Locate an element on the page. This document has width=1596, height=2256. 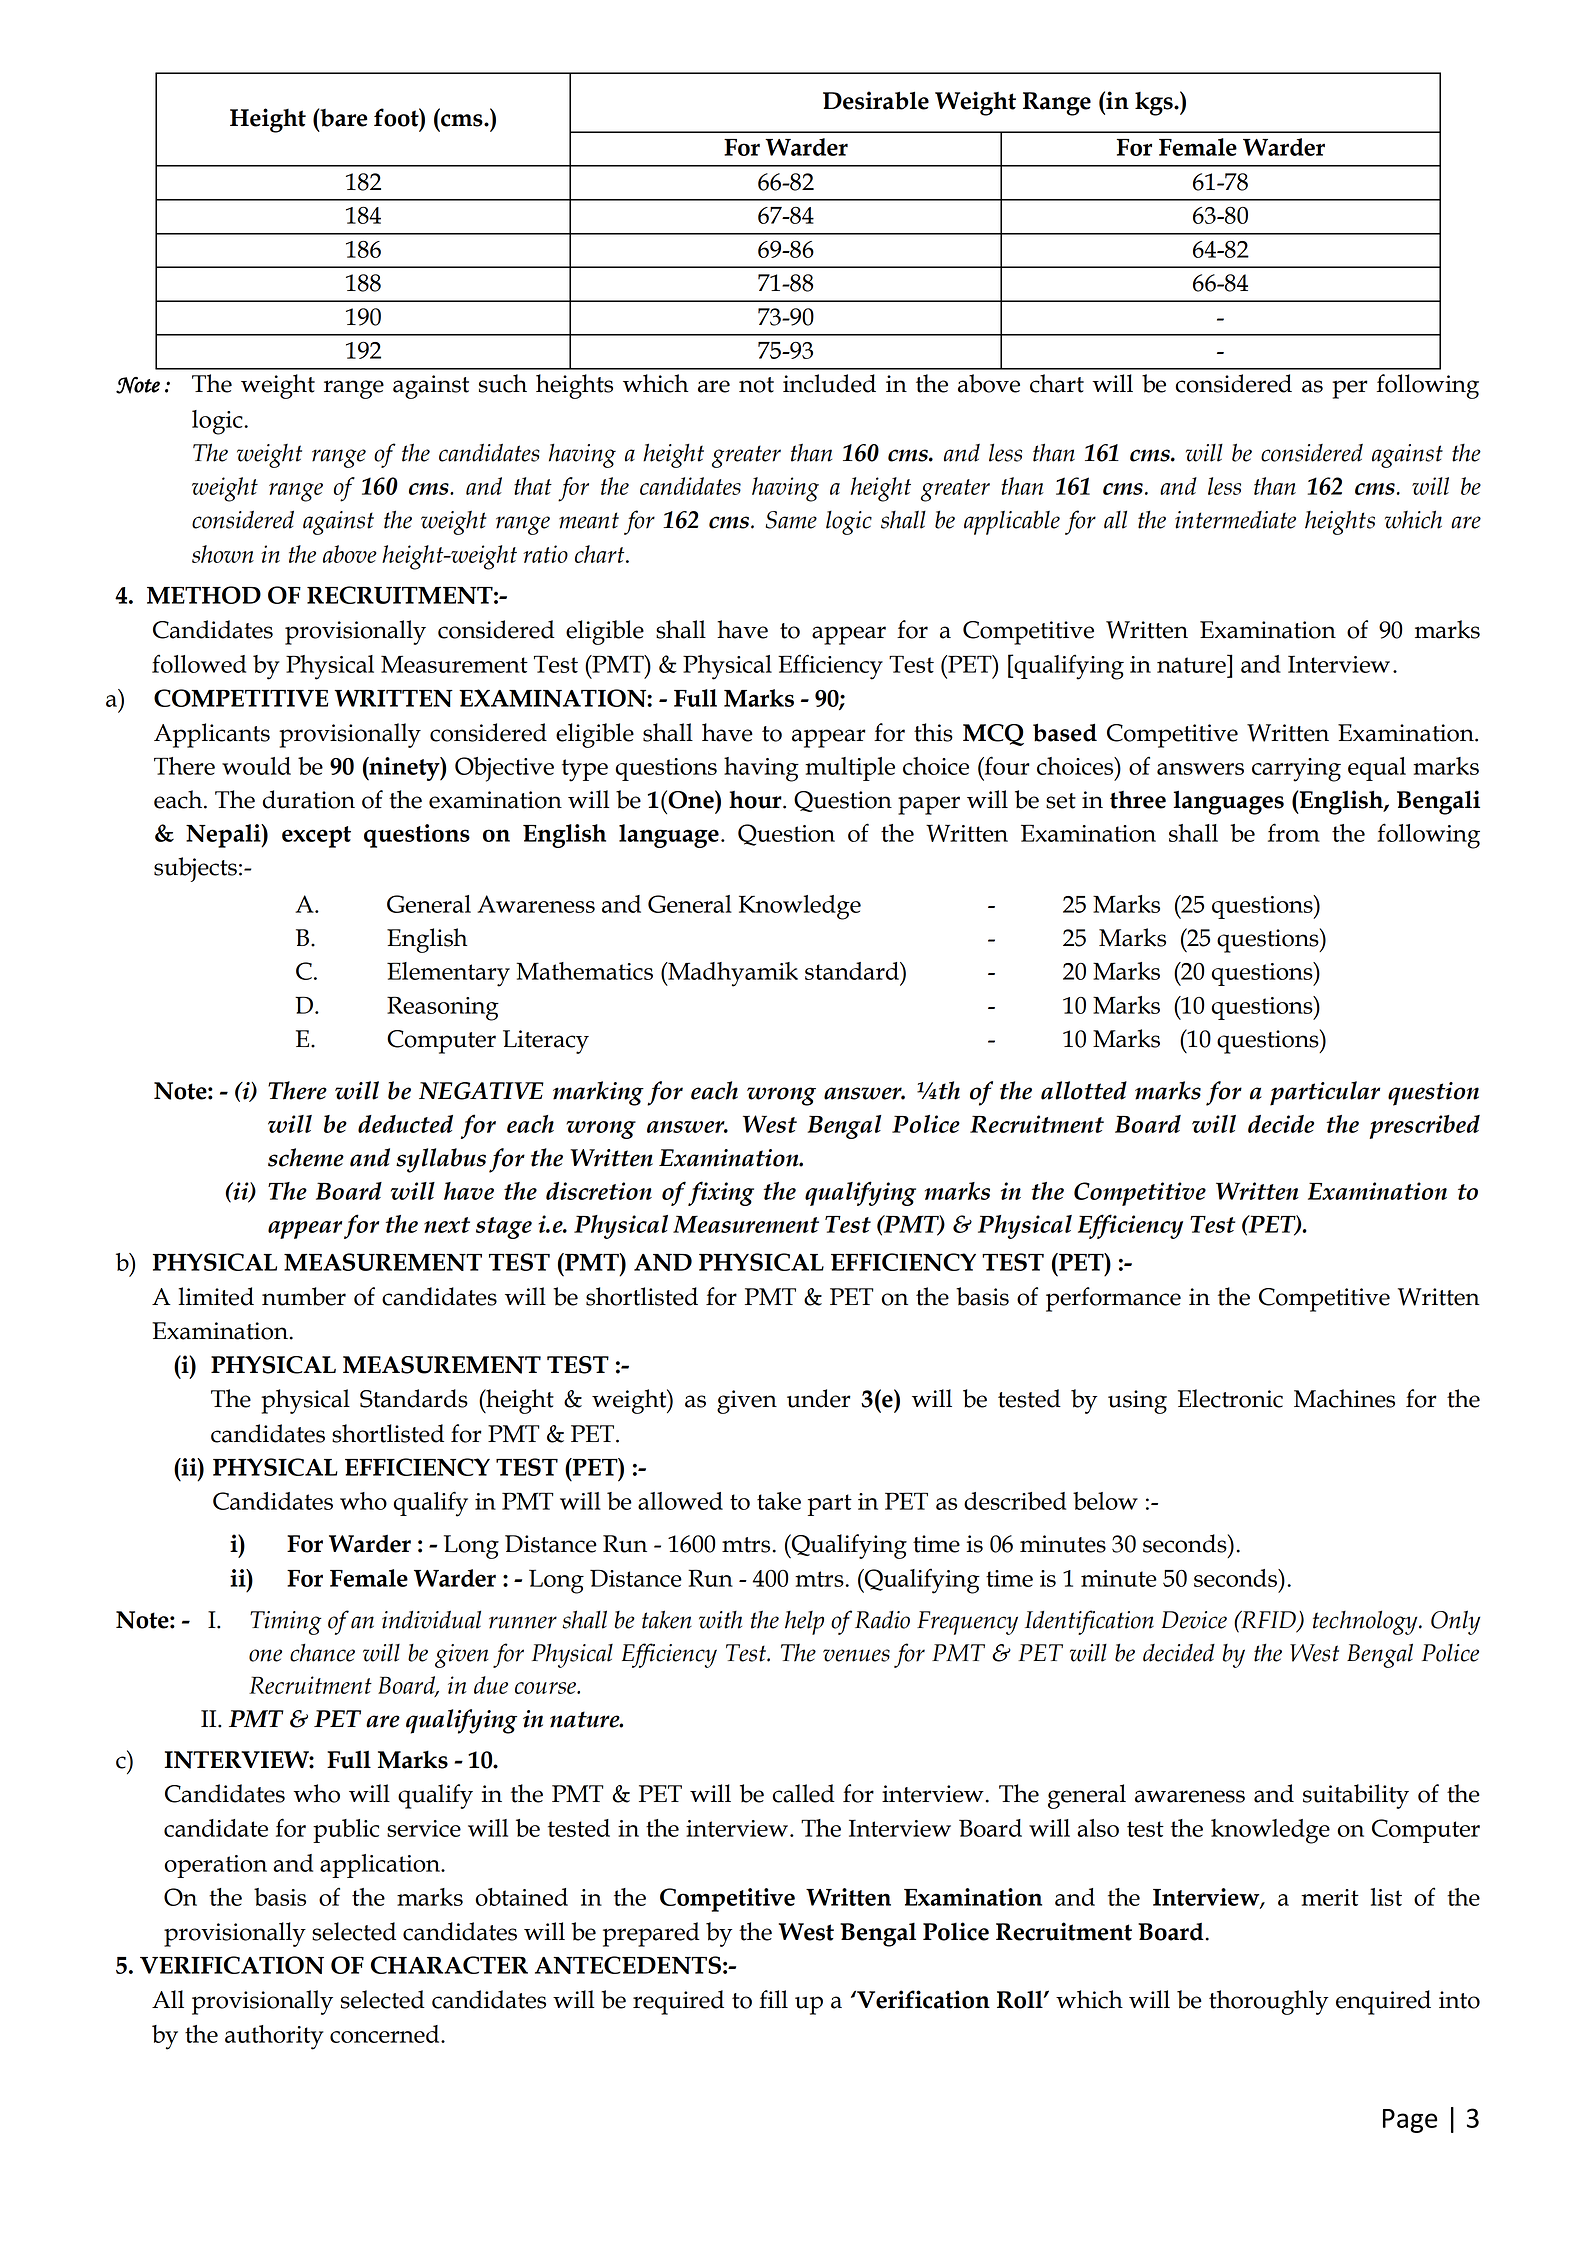
fill is located at coordinates (773, 1999).
